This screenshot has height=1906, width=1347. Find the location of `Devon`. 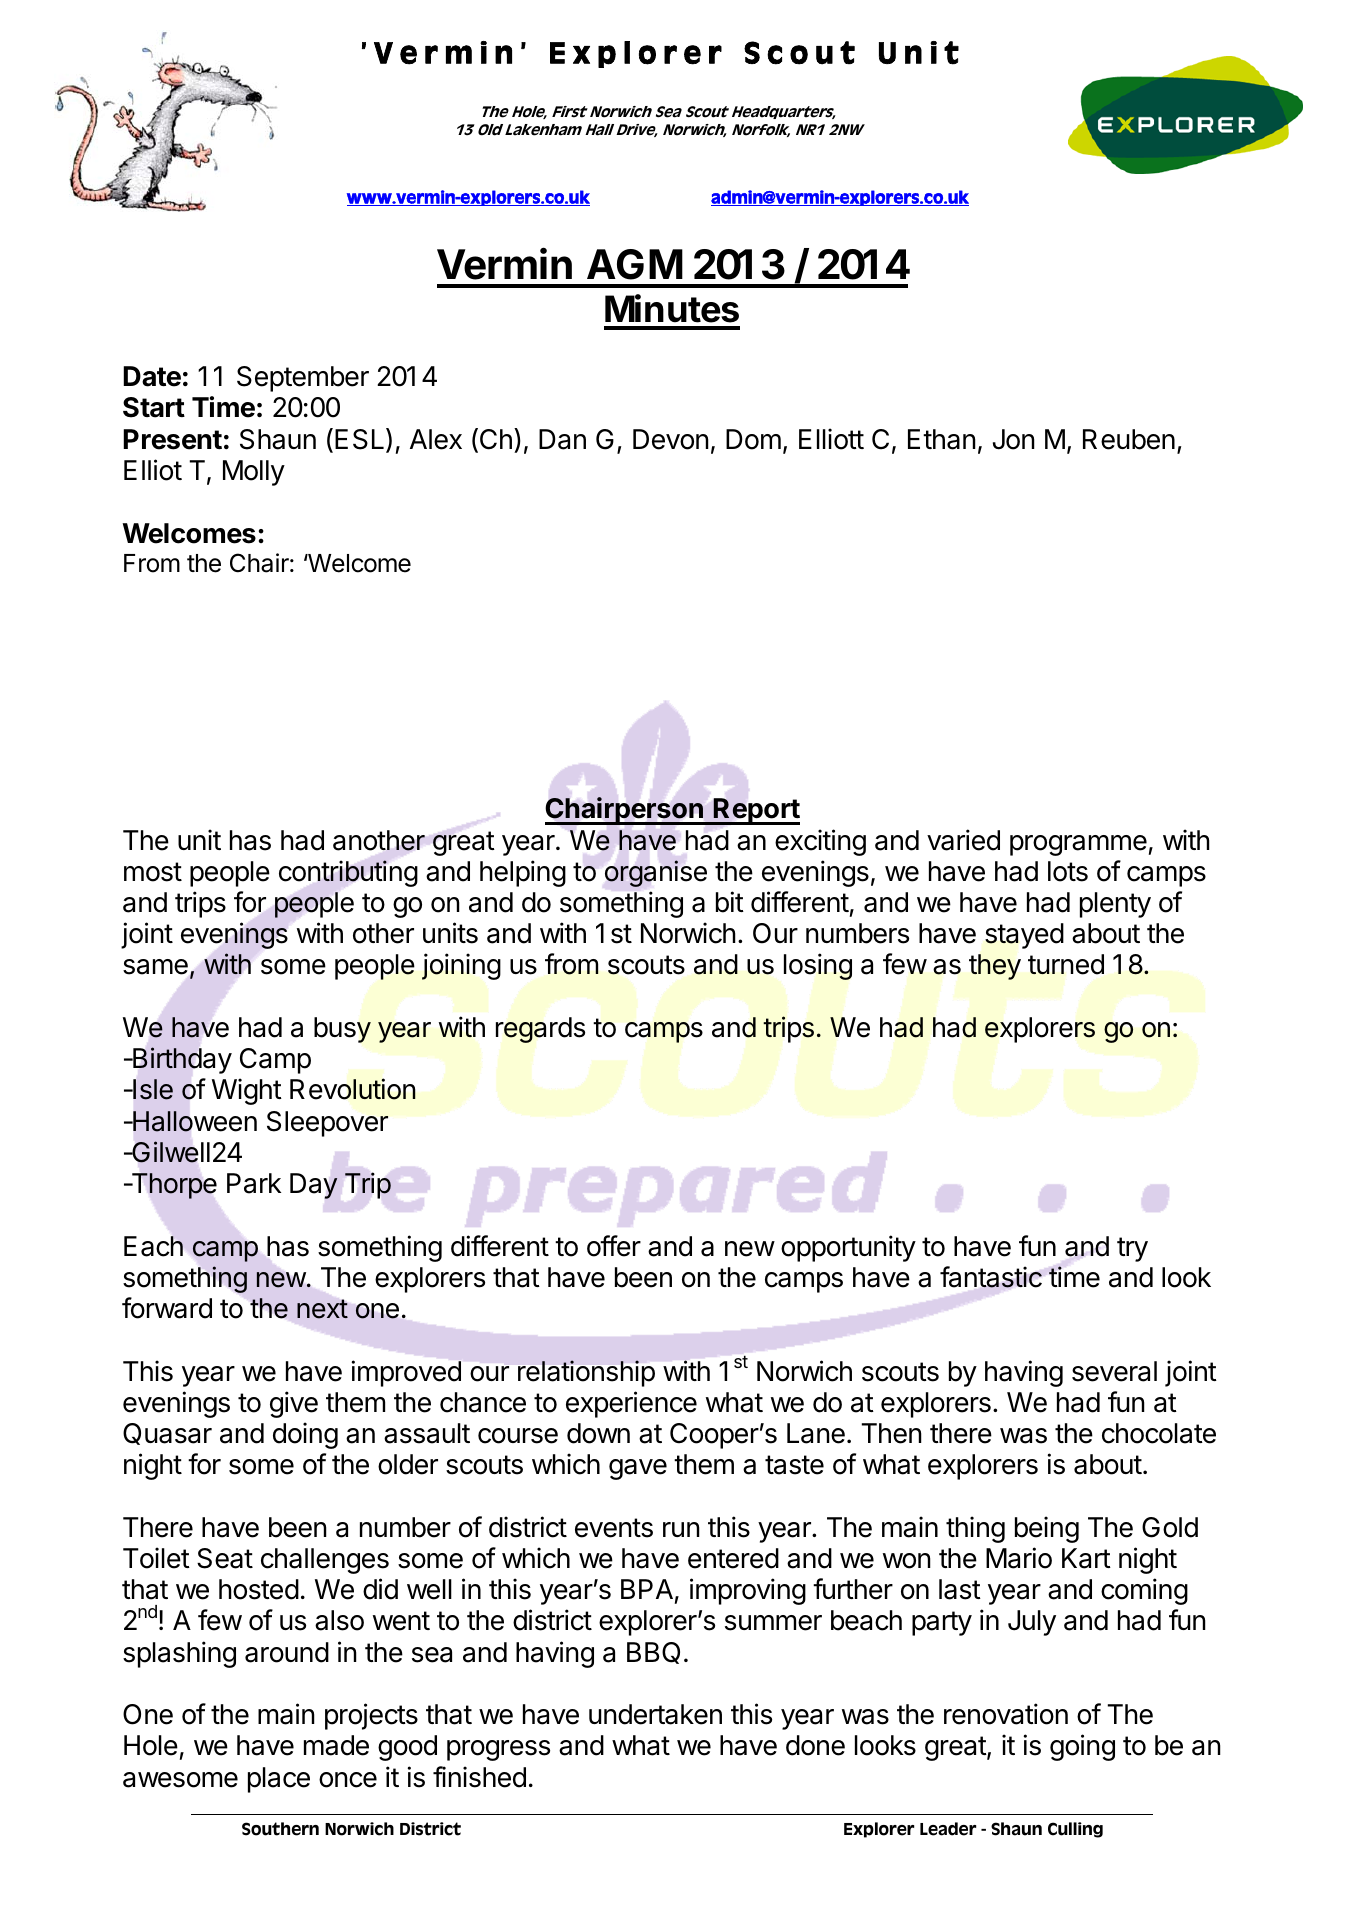

Devon is located at coordinates (671, 439).
